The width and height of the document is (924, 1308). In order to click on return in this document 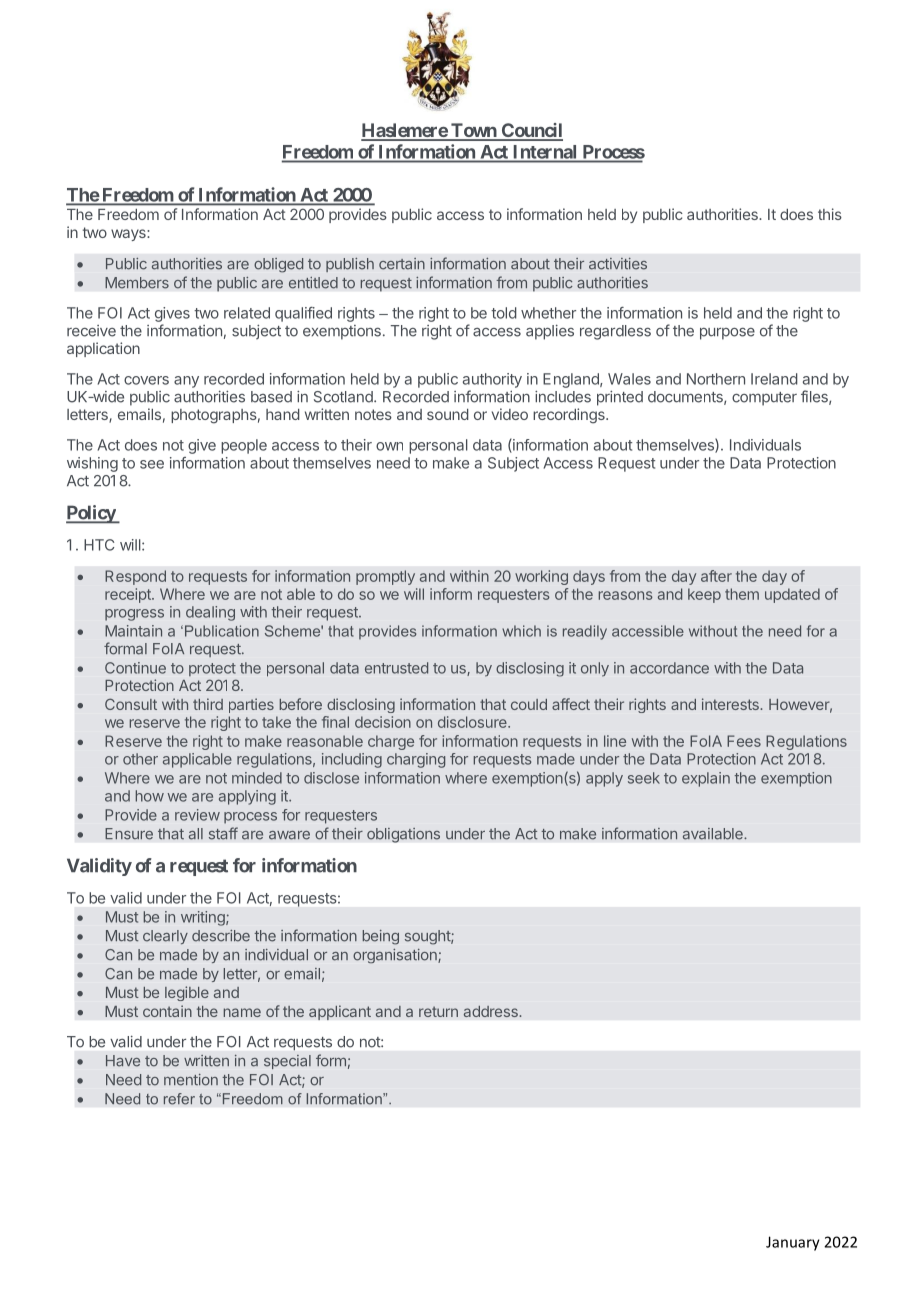, I will do `click(438, 1011)`.
